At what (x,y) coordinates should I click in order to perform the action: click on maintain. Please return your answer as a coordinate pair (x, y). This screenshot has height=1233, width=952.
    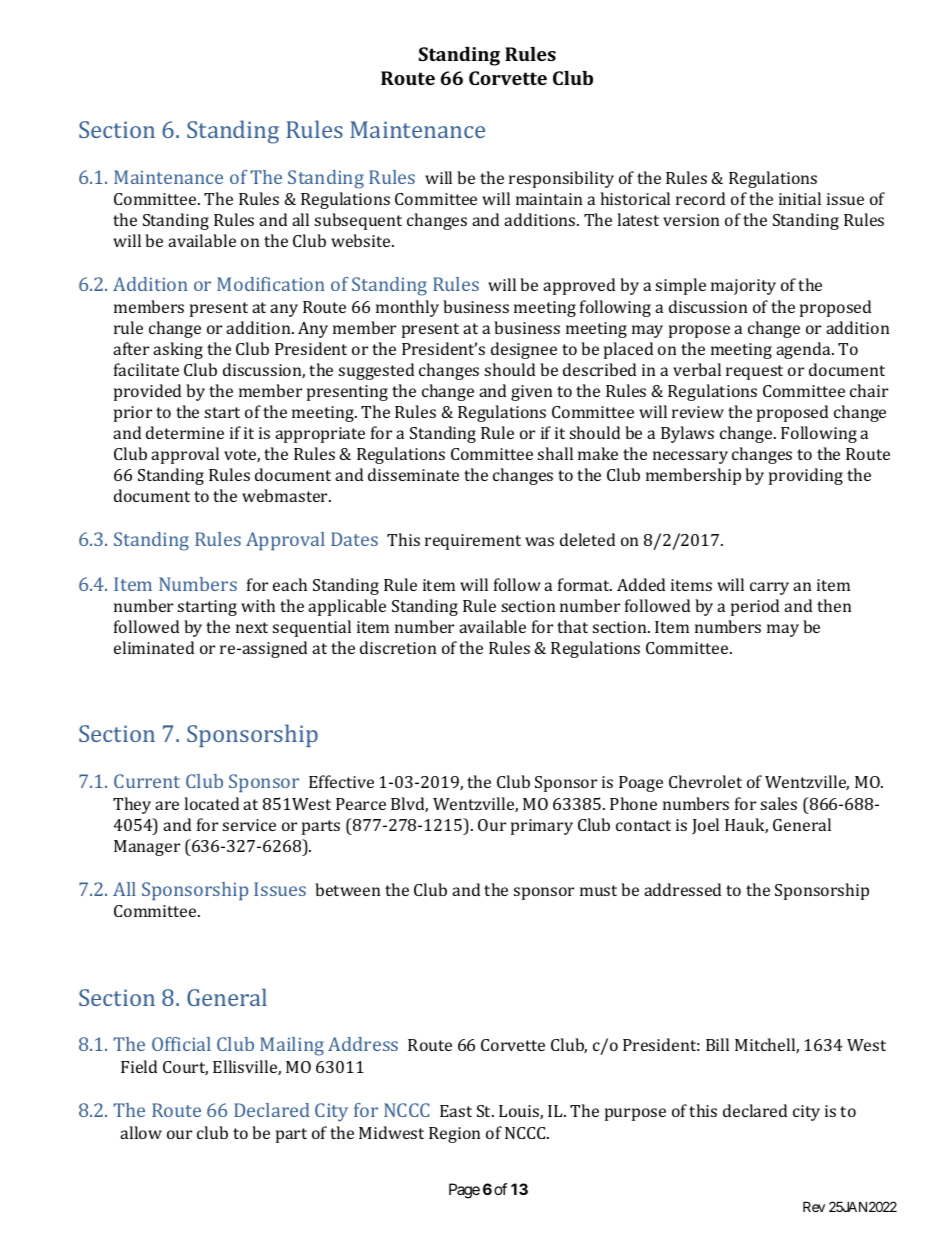
    Looking at the image, I should click on (549, 199).
